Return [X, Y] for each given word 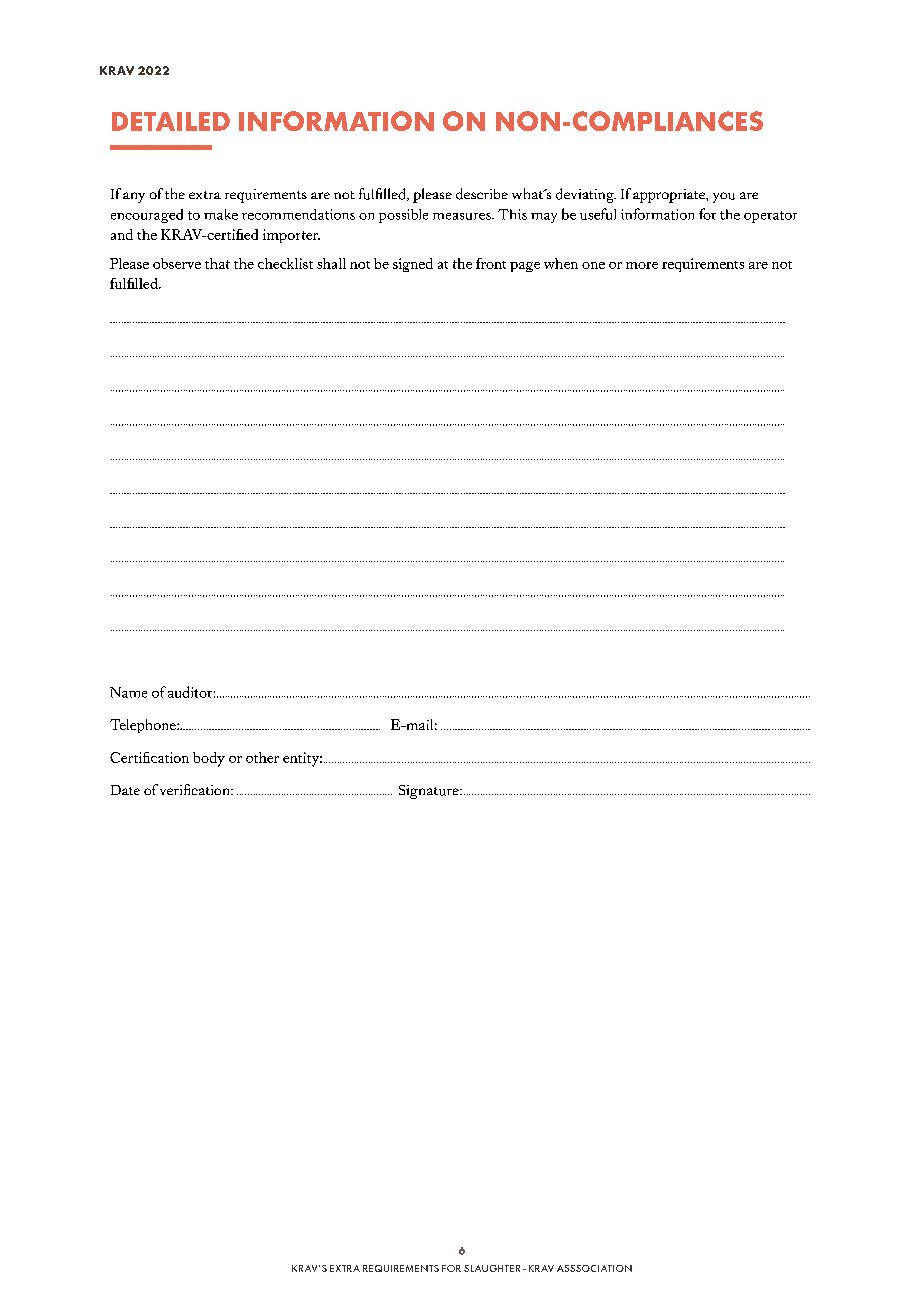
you [724, 197]
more [642, 265]
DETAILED [171, 121]
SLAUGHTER [492, 1268]
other [262, 757]
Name [128, 692]
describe [482, 194]
